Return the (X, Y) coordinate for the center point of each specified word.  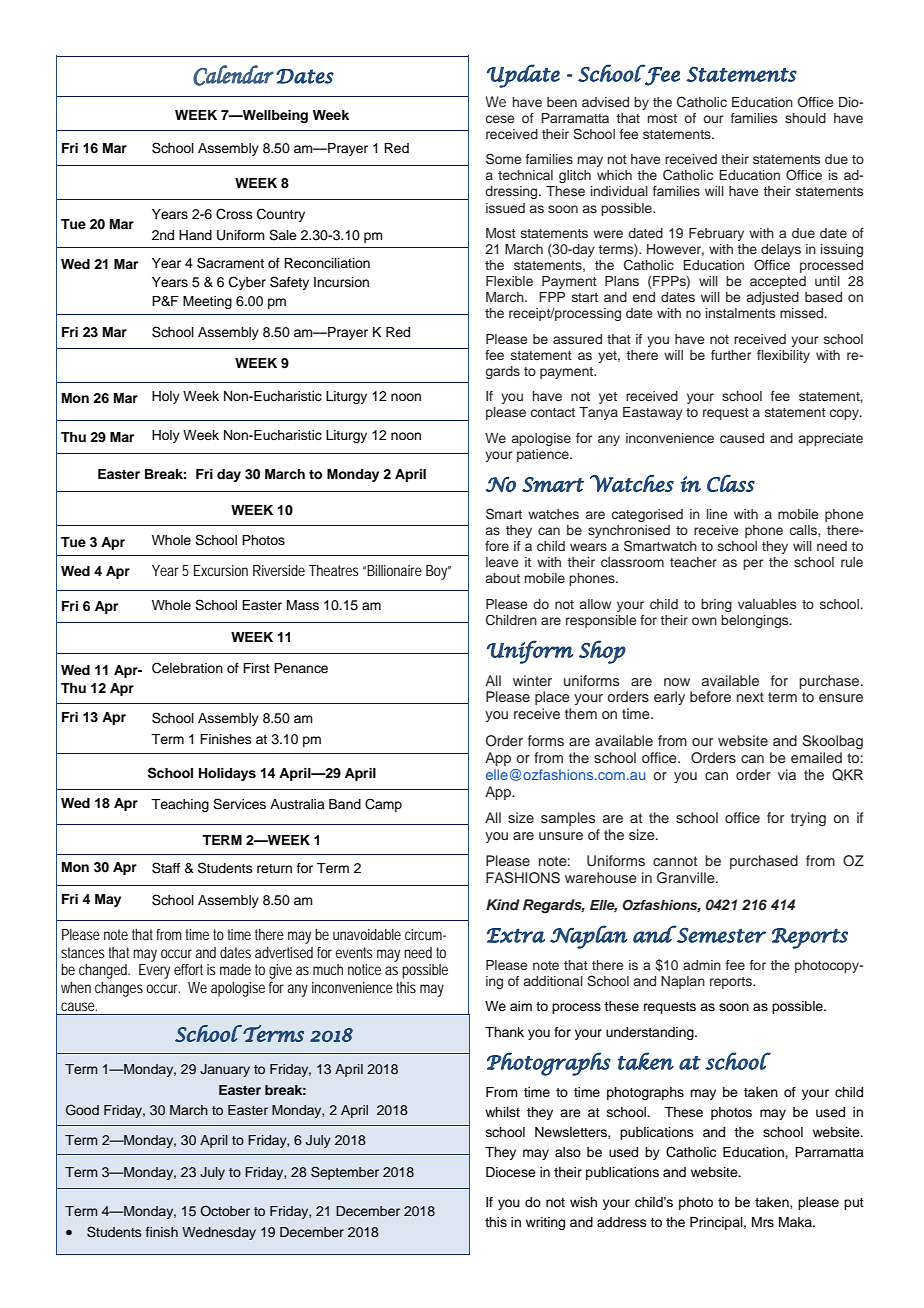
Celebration (187, 668)
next (750, 697)
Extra (516, 935)
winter (532, 680)
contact (553, 412)
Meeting (207, 302)
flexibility (783, 356)
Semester (720, 934)
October (225, 1211)
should (805, 118)
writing (545, 1223)
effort (188, 969)
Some (503, 159)
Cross (234, 214)
